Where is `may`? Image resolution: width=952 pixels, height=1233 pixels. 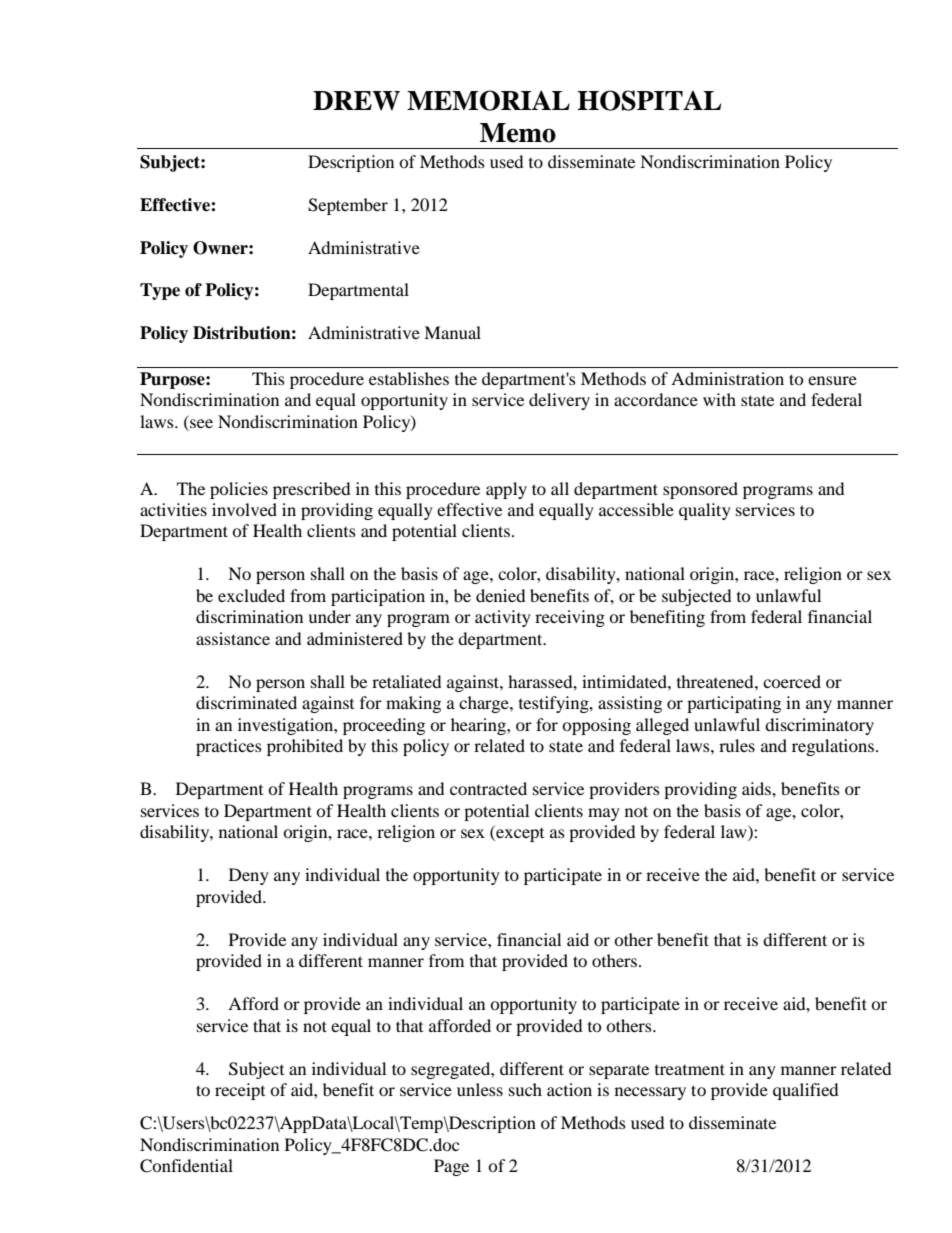
may is located at coordinates (604, 814).
